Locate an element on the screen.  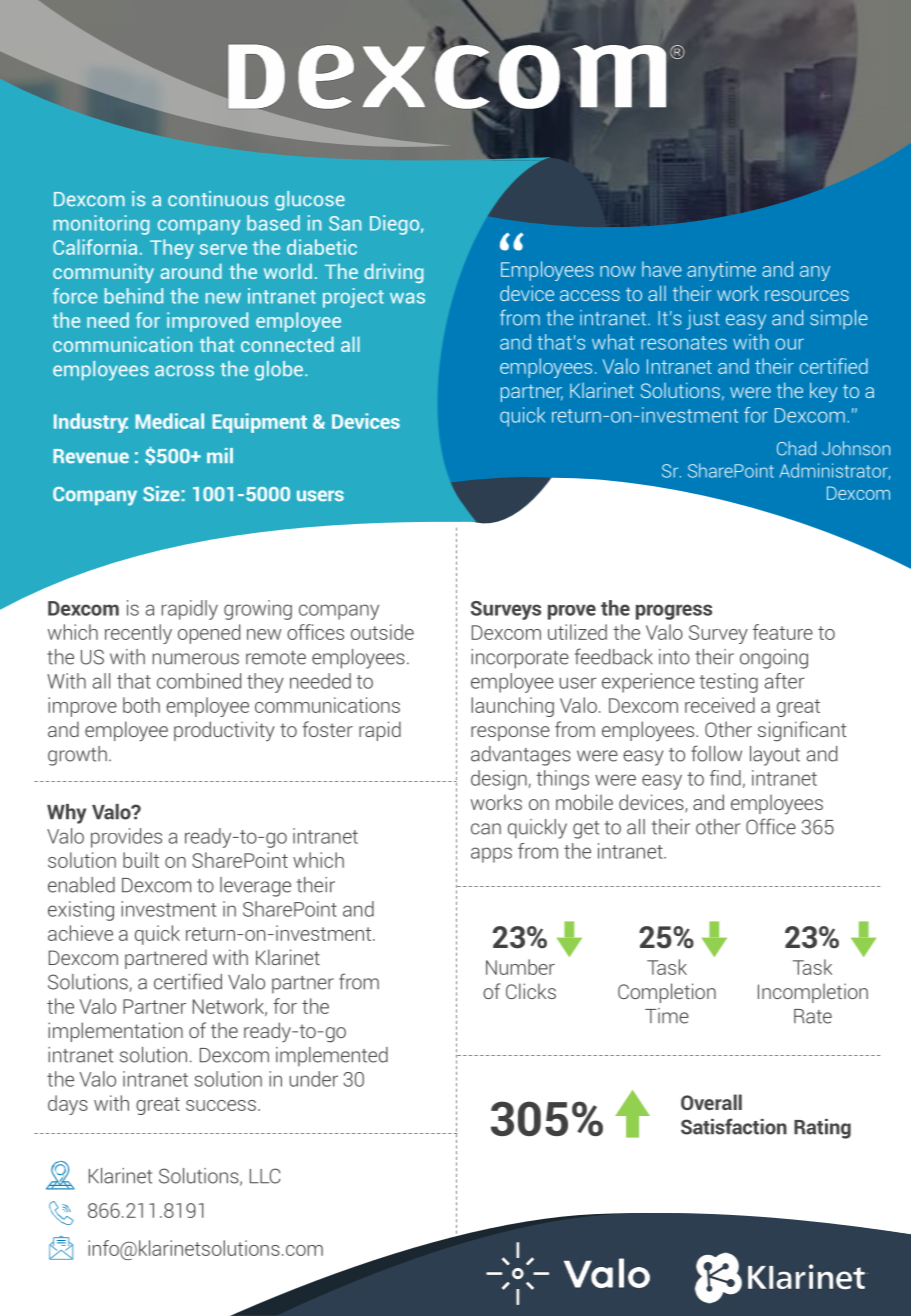
driving is located at coordinates (393, 273).
